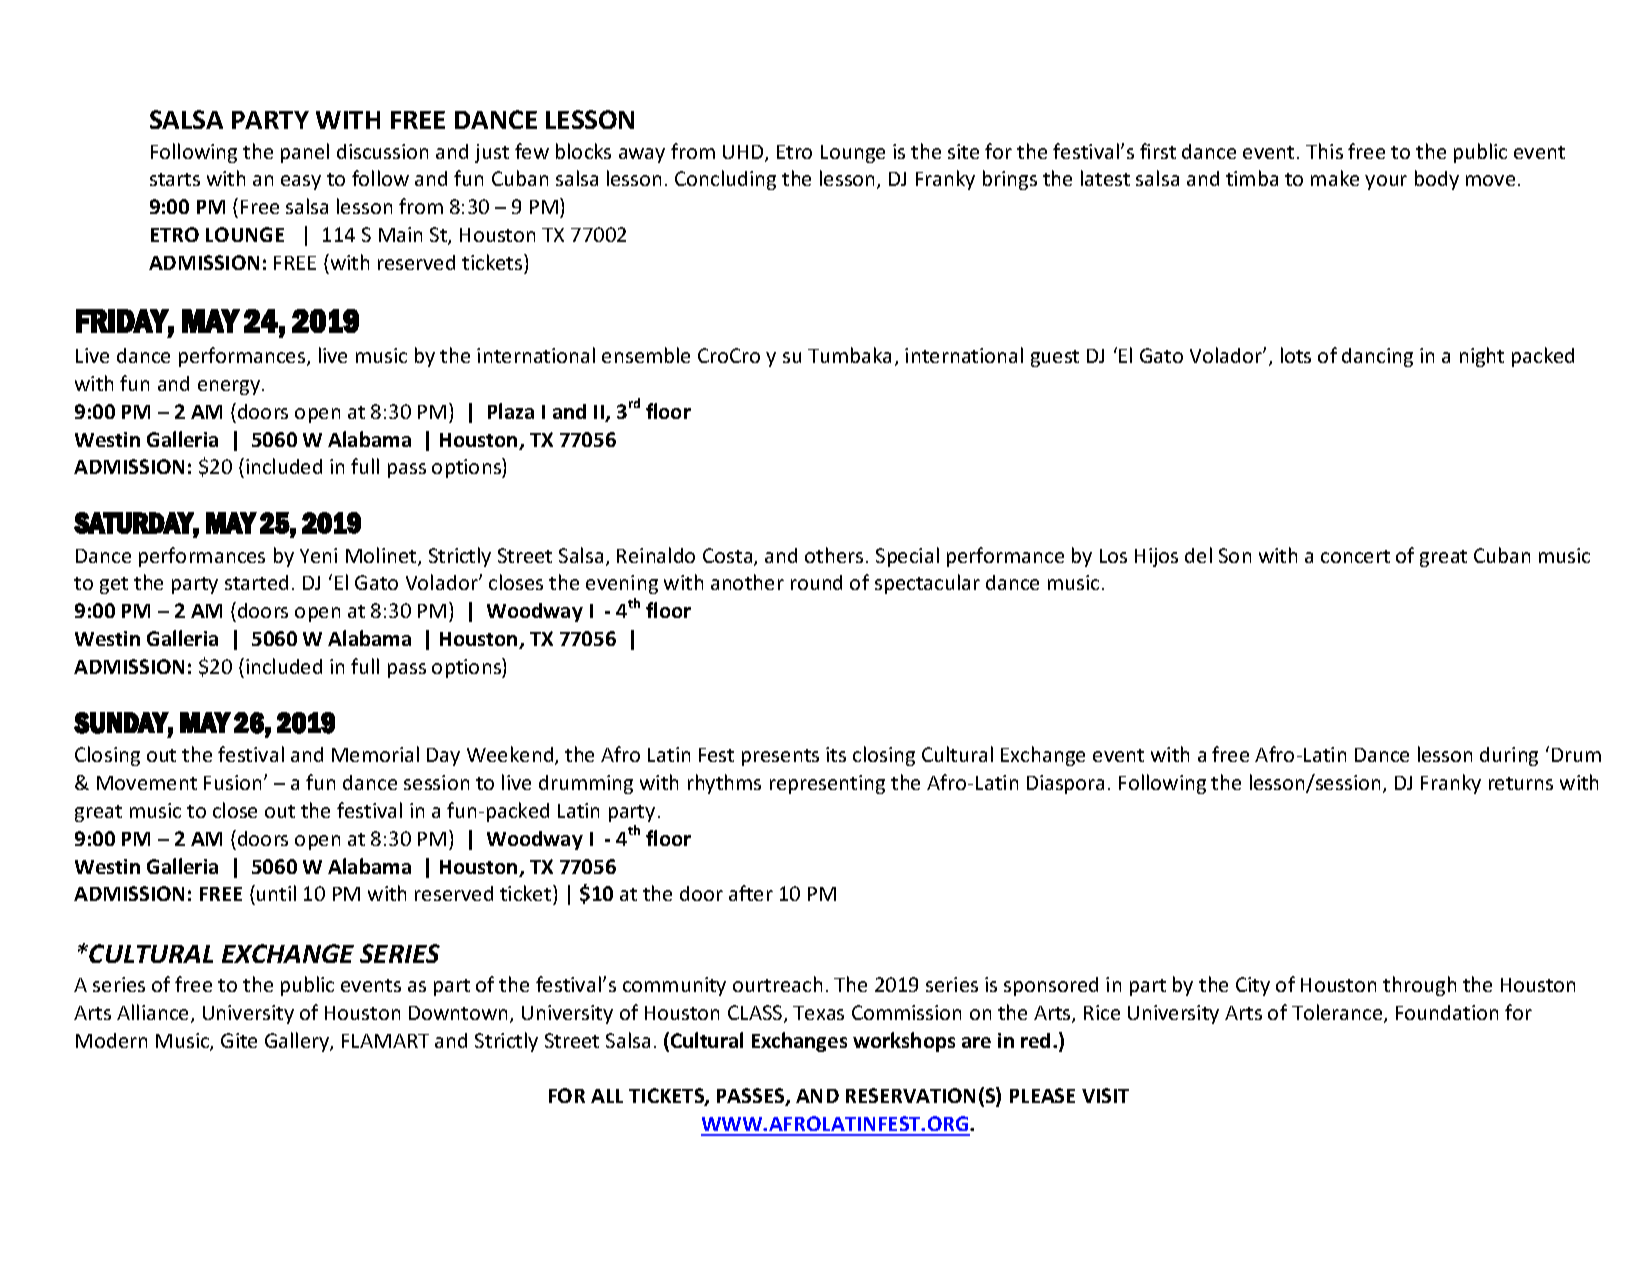  Describe the element at coordinates (230, 387) in the page. I see `energy` at that location.
